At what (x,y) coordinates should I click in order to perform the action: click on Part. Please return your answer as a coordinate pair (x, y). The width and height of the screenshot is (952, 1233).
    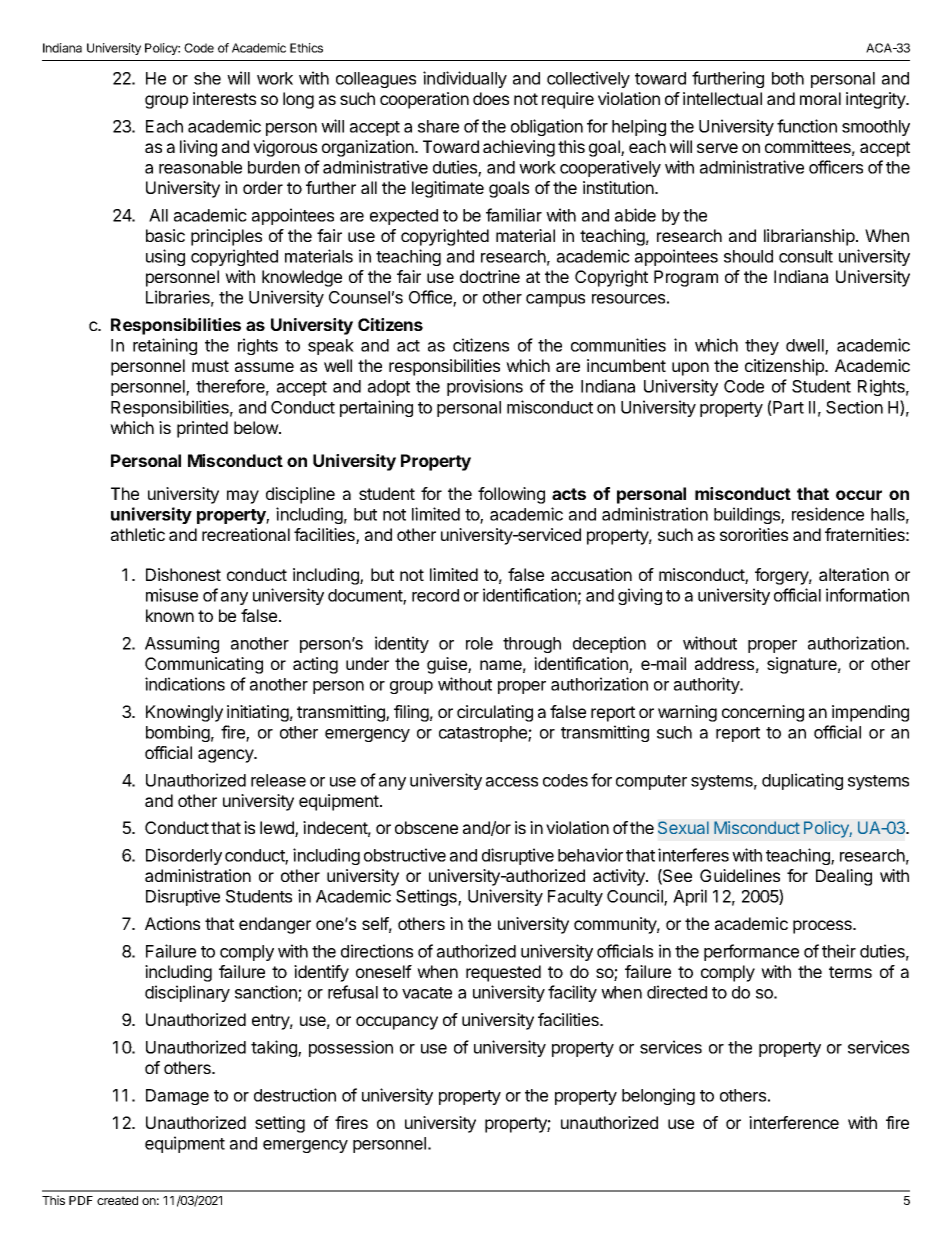
    Looking at the image, I should click on (787, 408).
